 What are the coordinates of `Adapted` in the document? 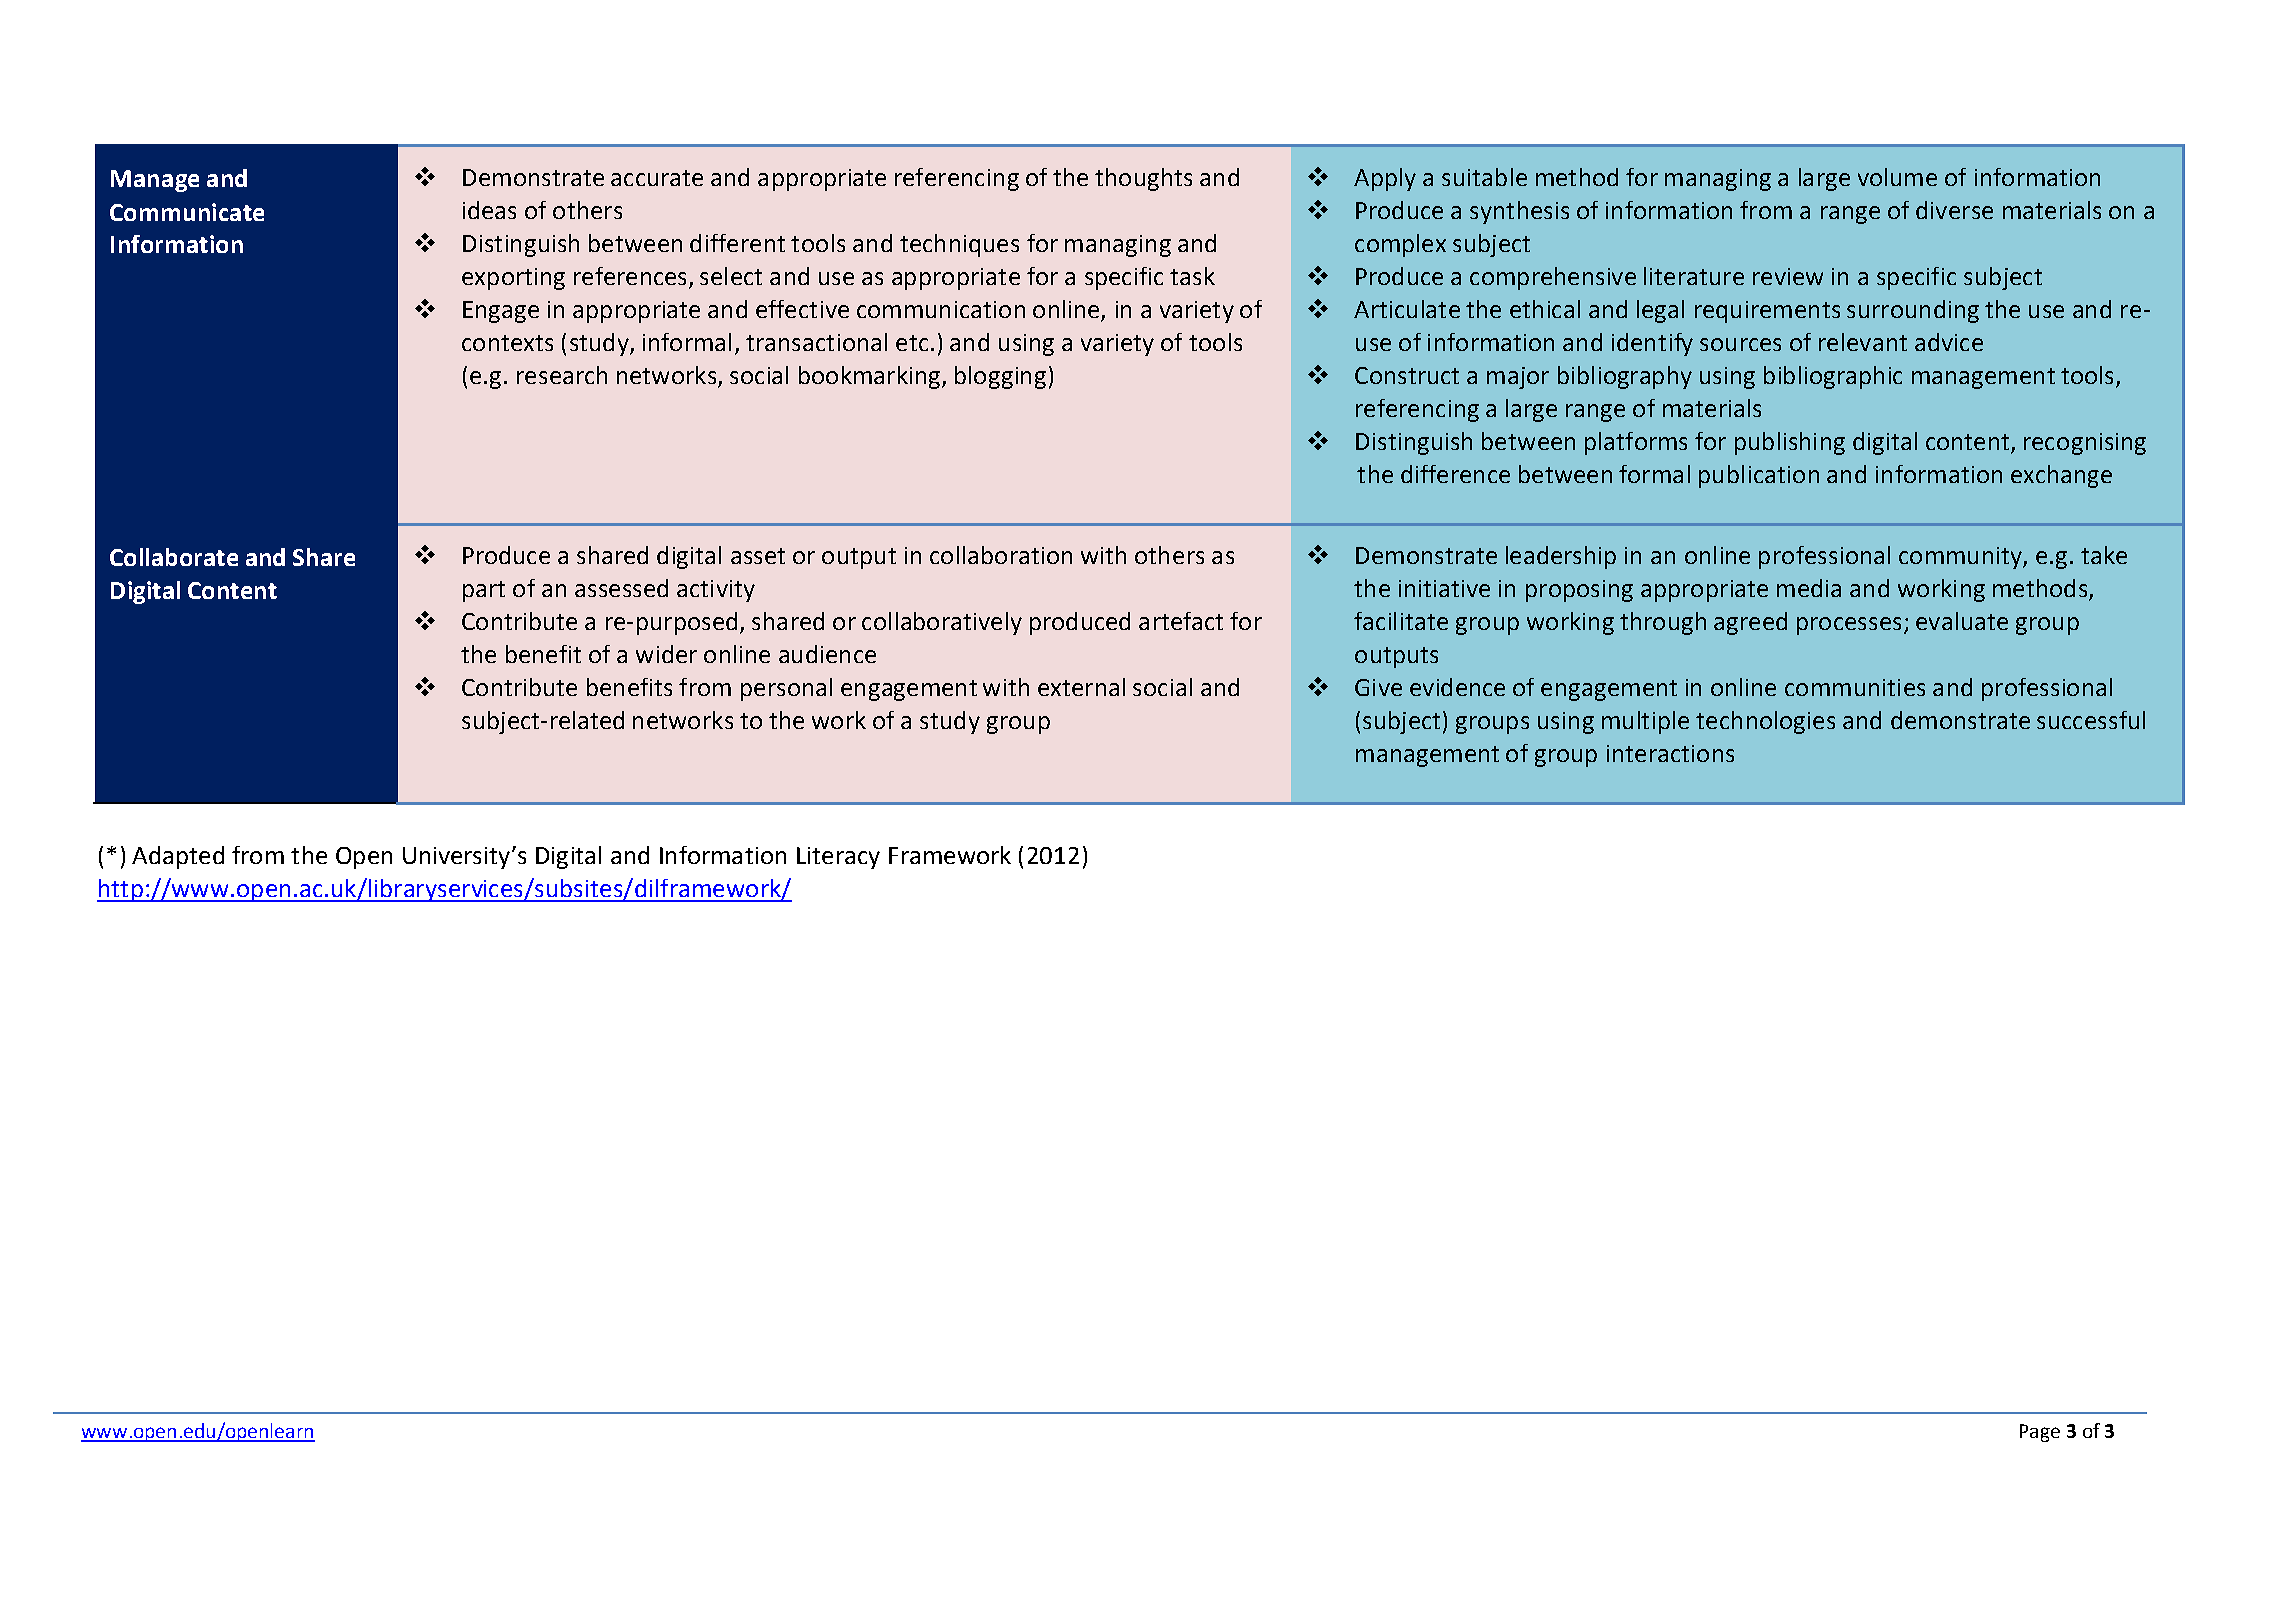 It's located at (178, 857).
